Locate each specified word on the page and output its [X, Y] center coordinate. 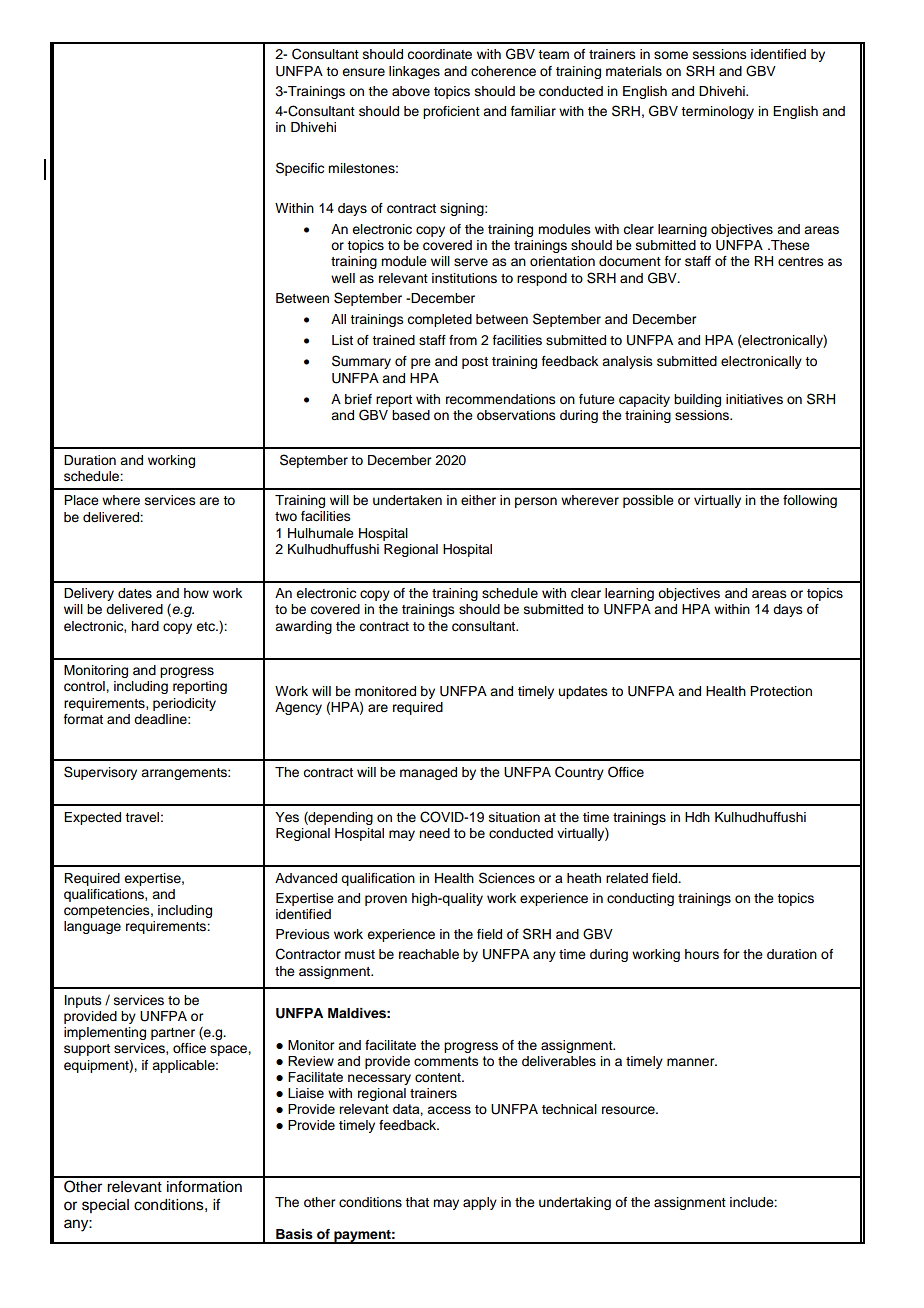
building [697, 400]
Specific [300, 169]
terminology [717, 112]
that [417, 1202]
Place [81, 500]
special [105, 1206]
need [434, 833]
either [478, 500]
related [627, 878]
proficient [451, 112]
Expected [92, 818]
